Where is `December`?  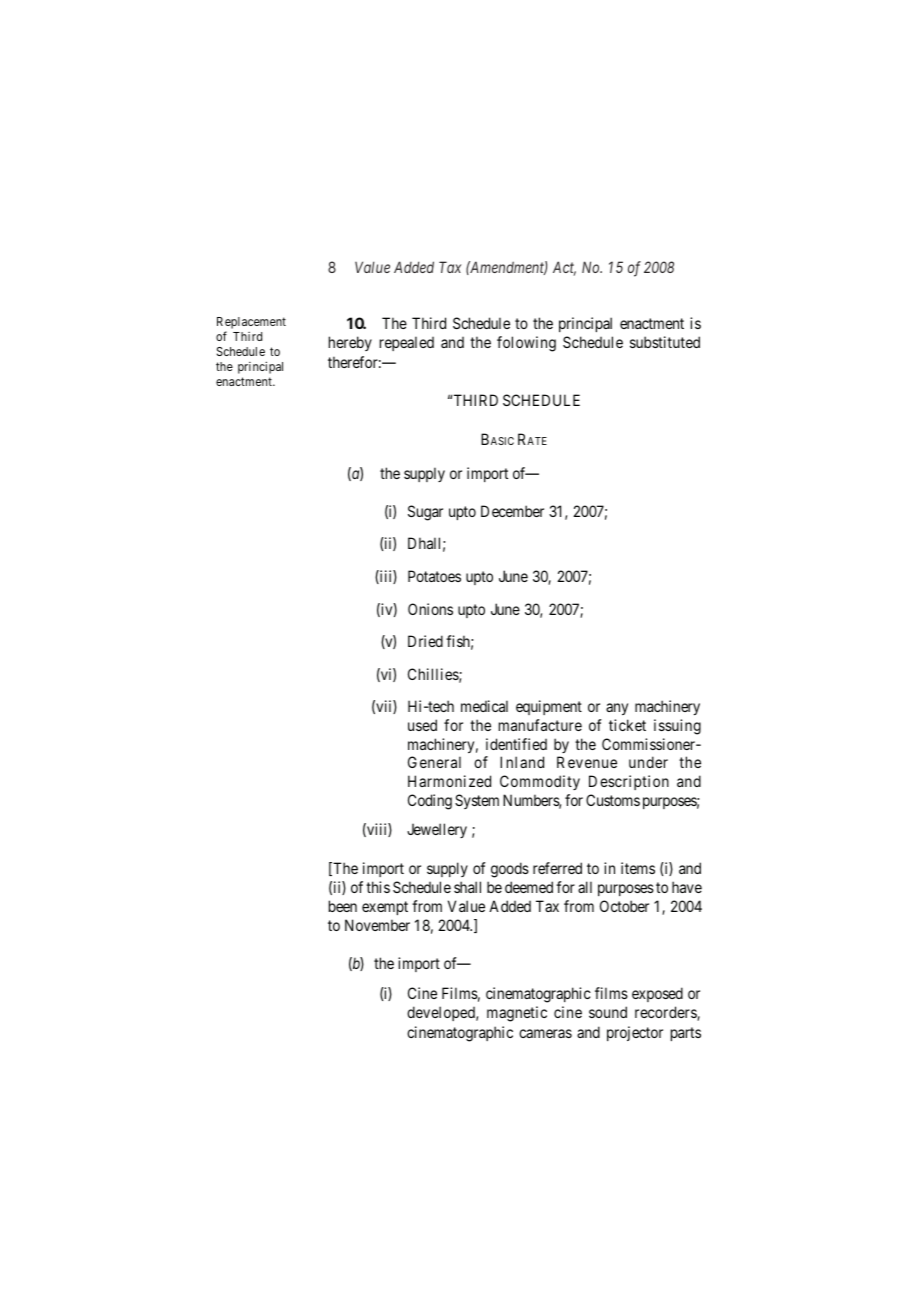
December is located at coordinates (512, 511).
